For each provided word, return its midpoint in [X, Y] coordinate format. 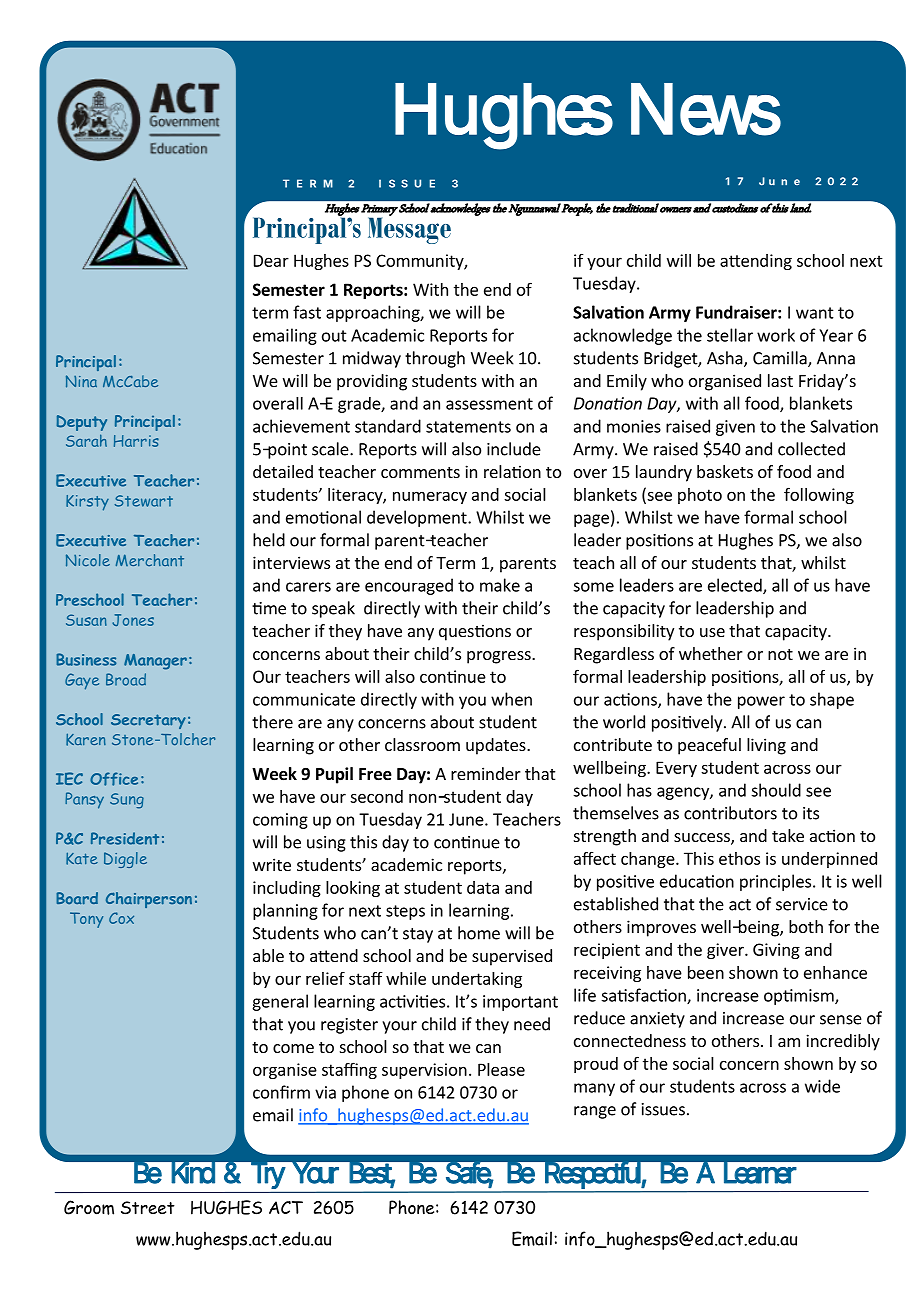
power [761, 702]
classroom [422, 744]
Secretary [148, 721]
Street [148, 1208]
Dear [271, 260]
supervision [424, 1071]
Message [409, 229]
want [815, 313]
